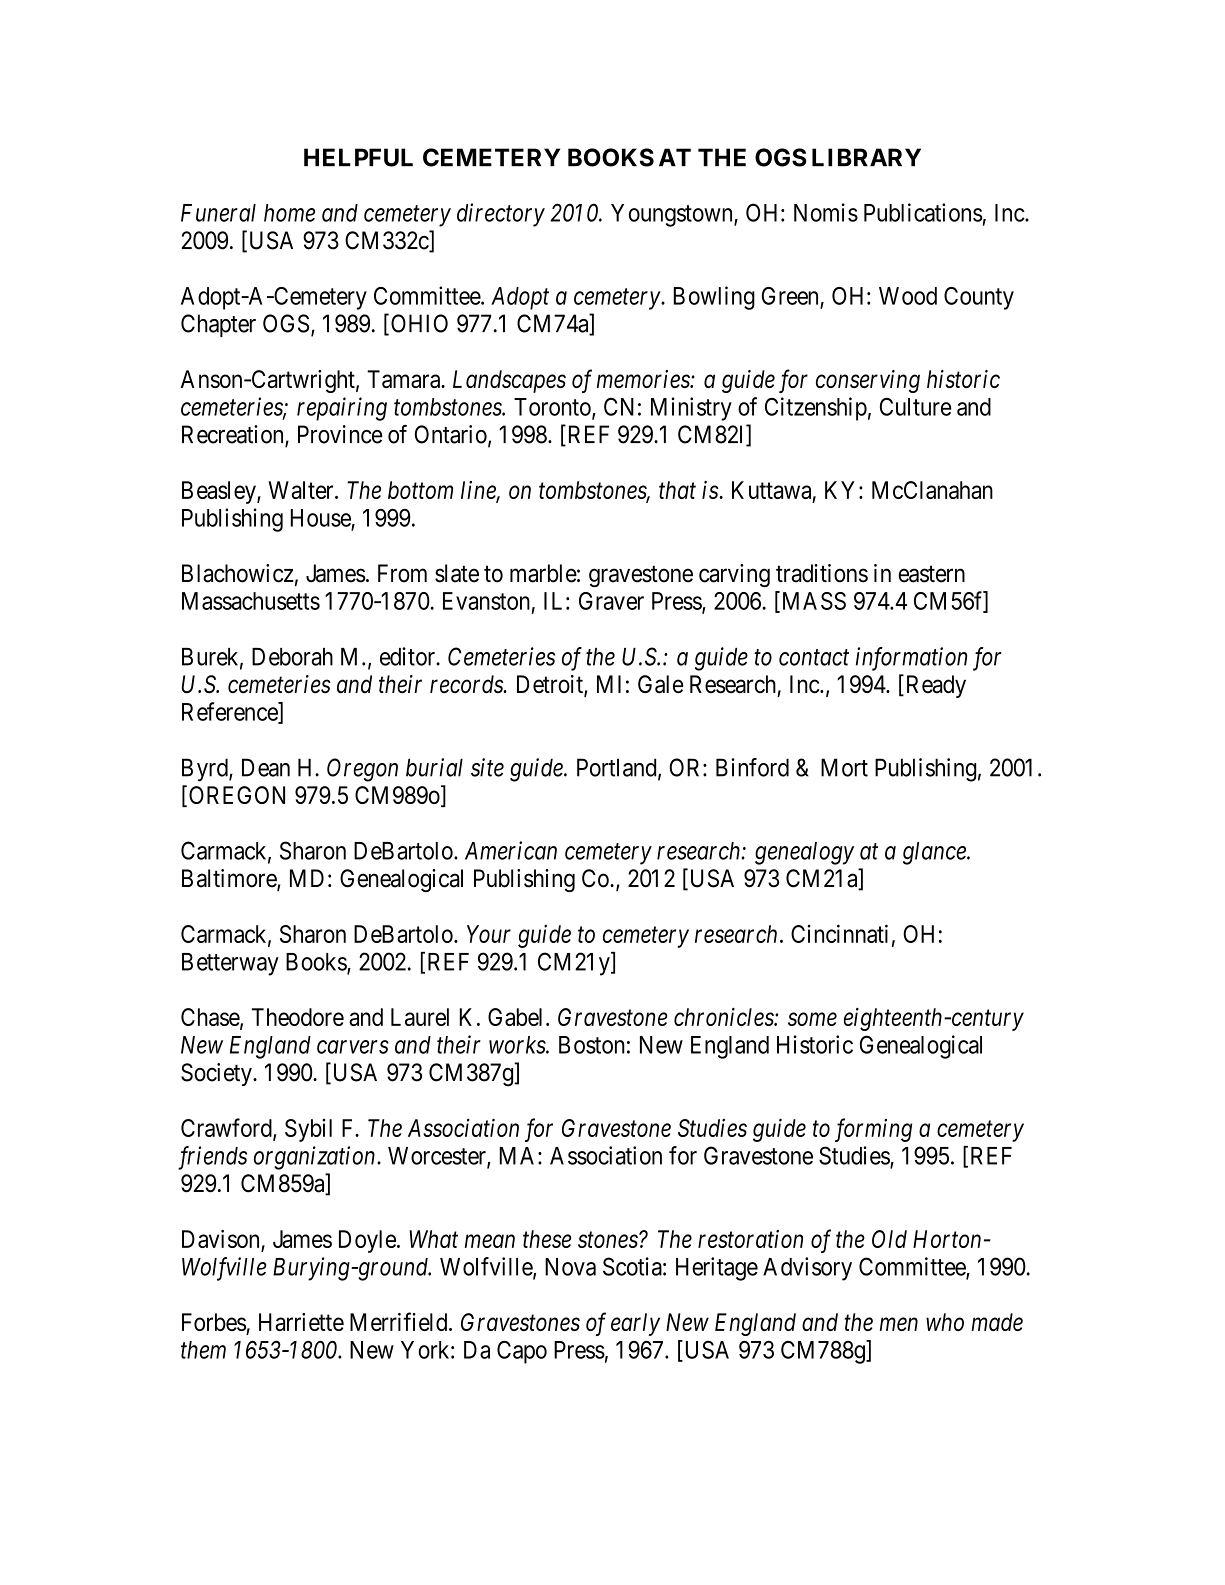 This image has width=1225, height=1585. What do you see at coordinates (673, 215) in the image?
I see `Youngstown` at bounding box center [673, 215].
